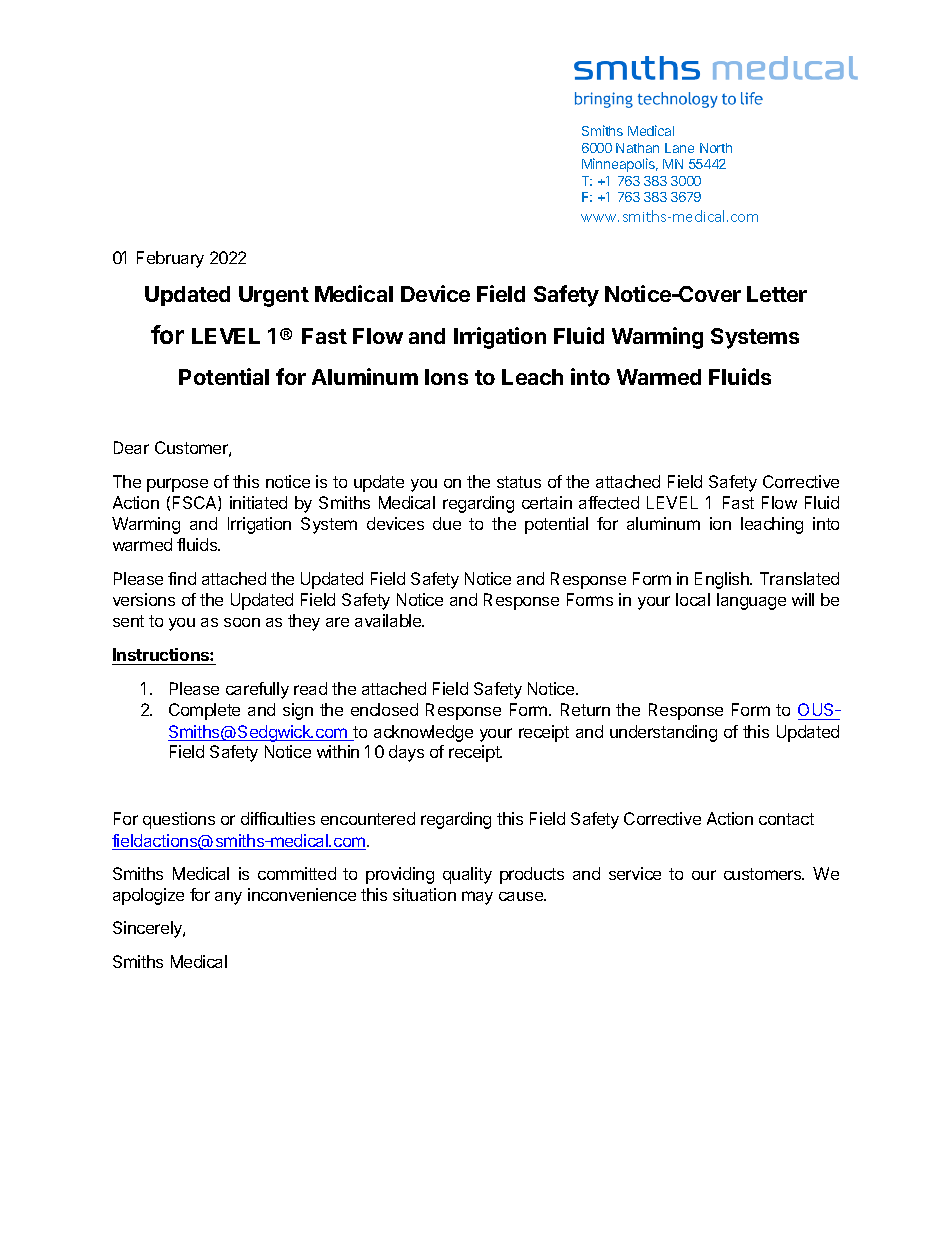 The image size is (952, 1233). Describe the element at coordinates (723, 580) in the image. I see `English` at that location.
